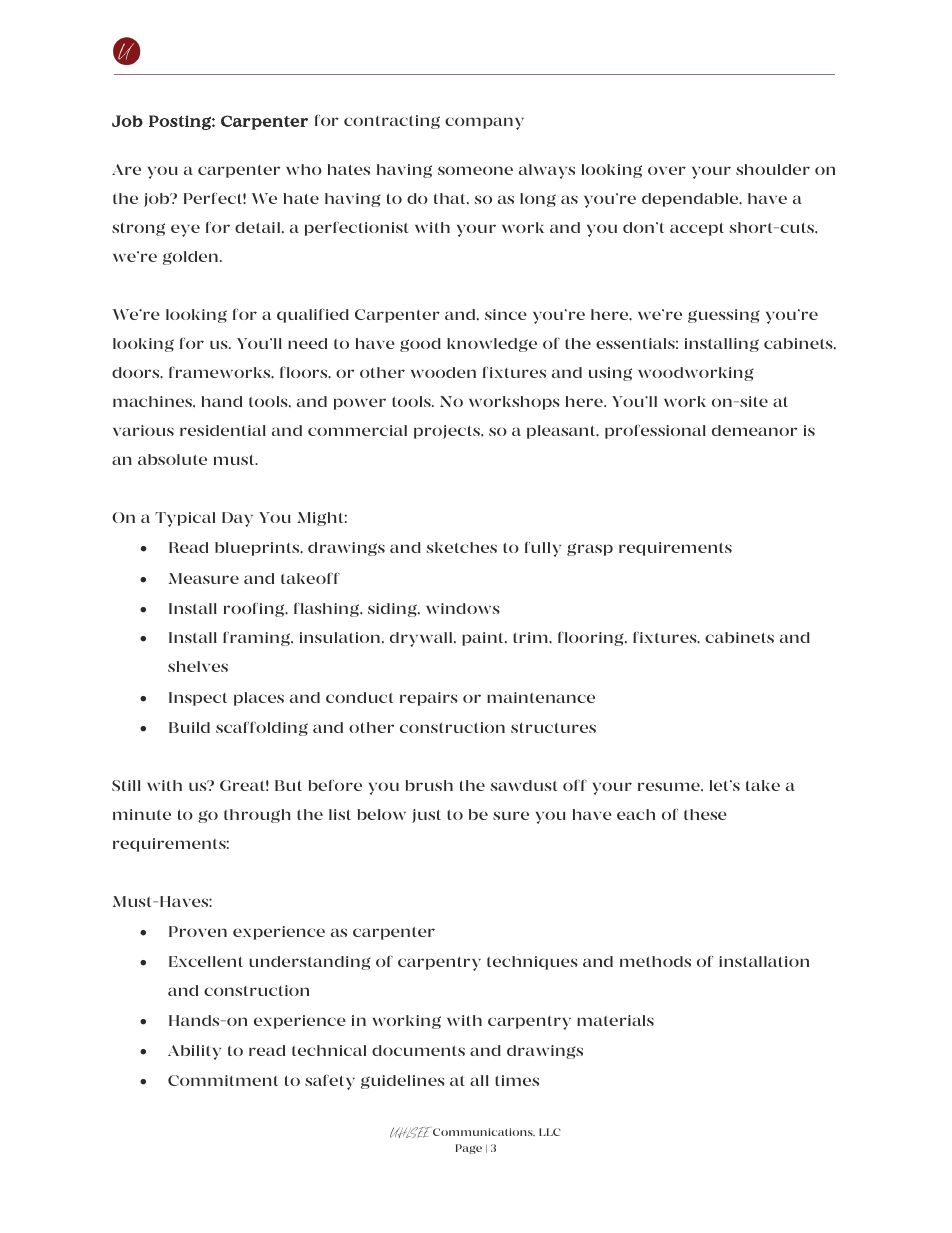  What do you see at coordinates (484, 1132) in the page?
I see `Communications` at bounding box center [484, 1132].
